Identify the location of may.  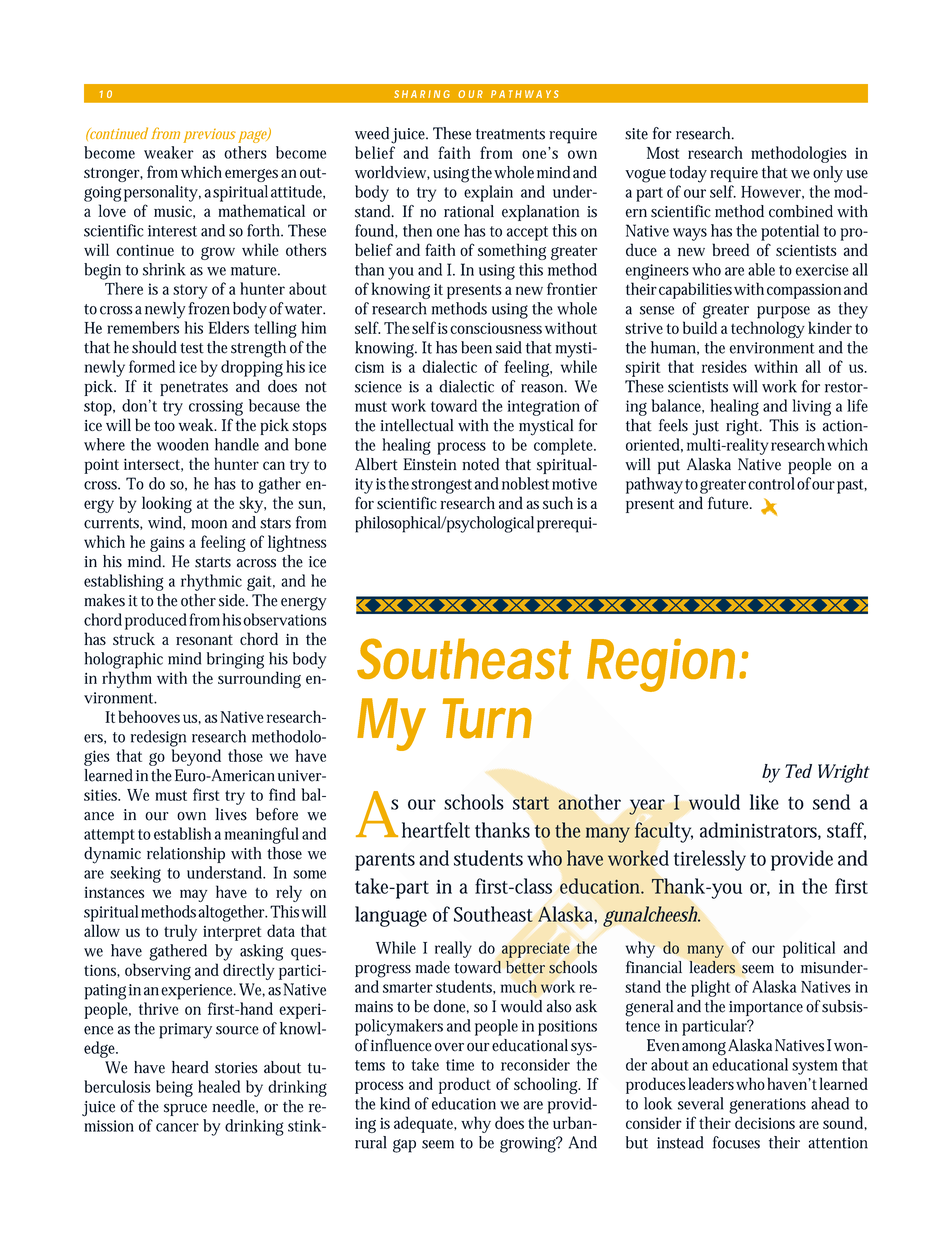
(194, 895).
